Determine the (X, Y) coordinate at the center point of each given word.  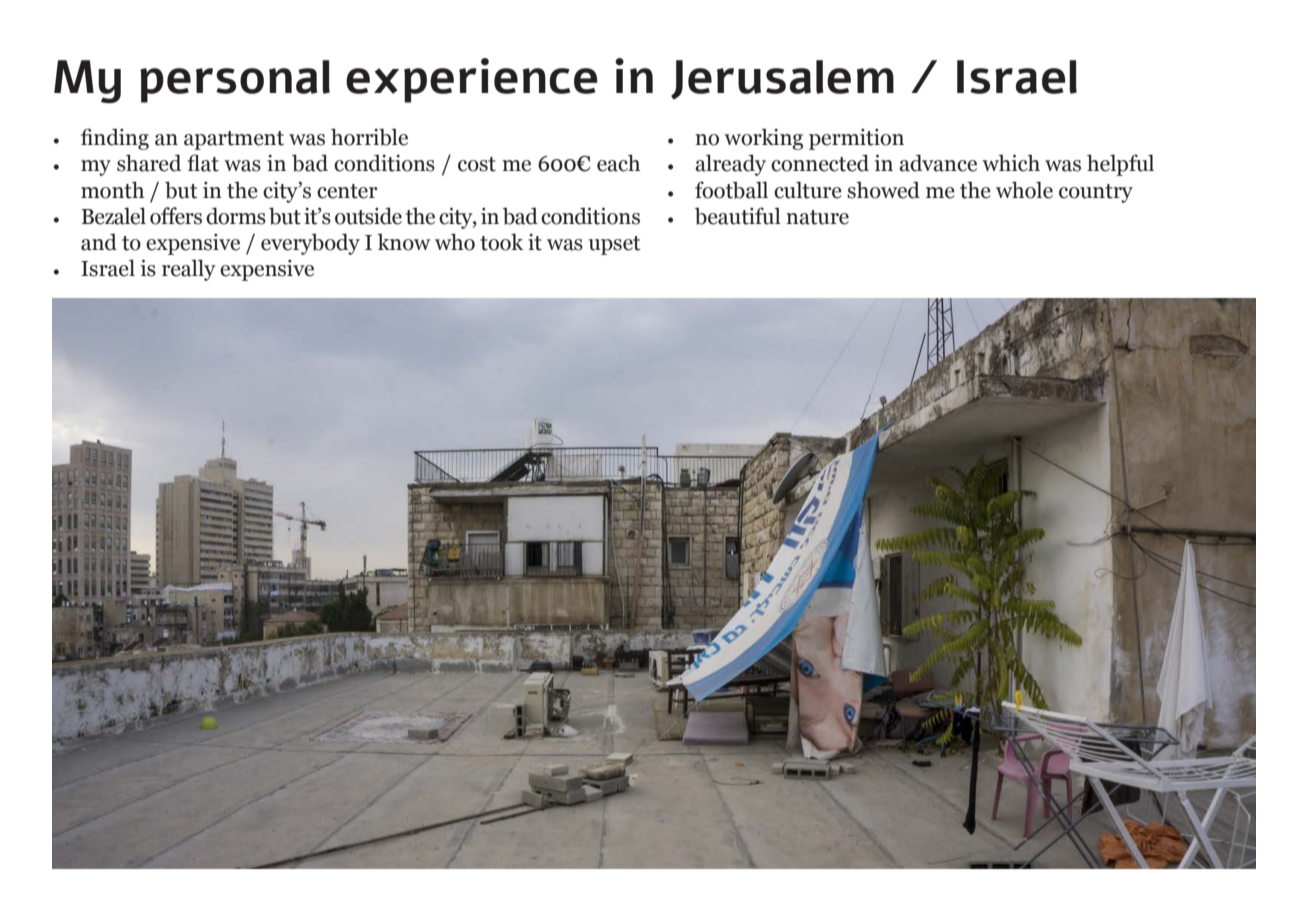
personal (235, 81)
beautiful (738, 216)
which (1011, 163)
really (189, 270)
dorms (236, 216)
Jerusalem (782, 80)
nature (817, 217)
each (618, 163)
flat (203, 163)
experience (472, 80)
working (763, 139)
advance (938, 163)
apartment (234, 140)
